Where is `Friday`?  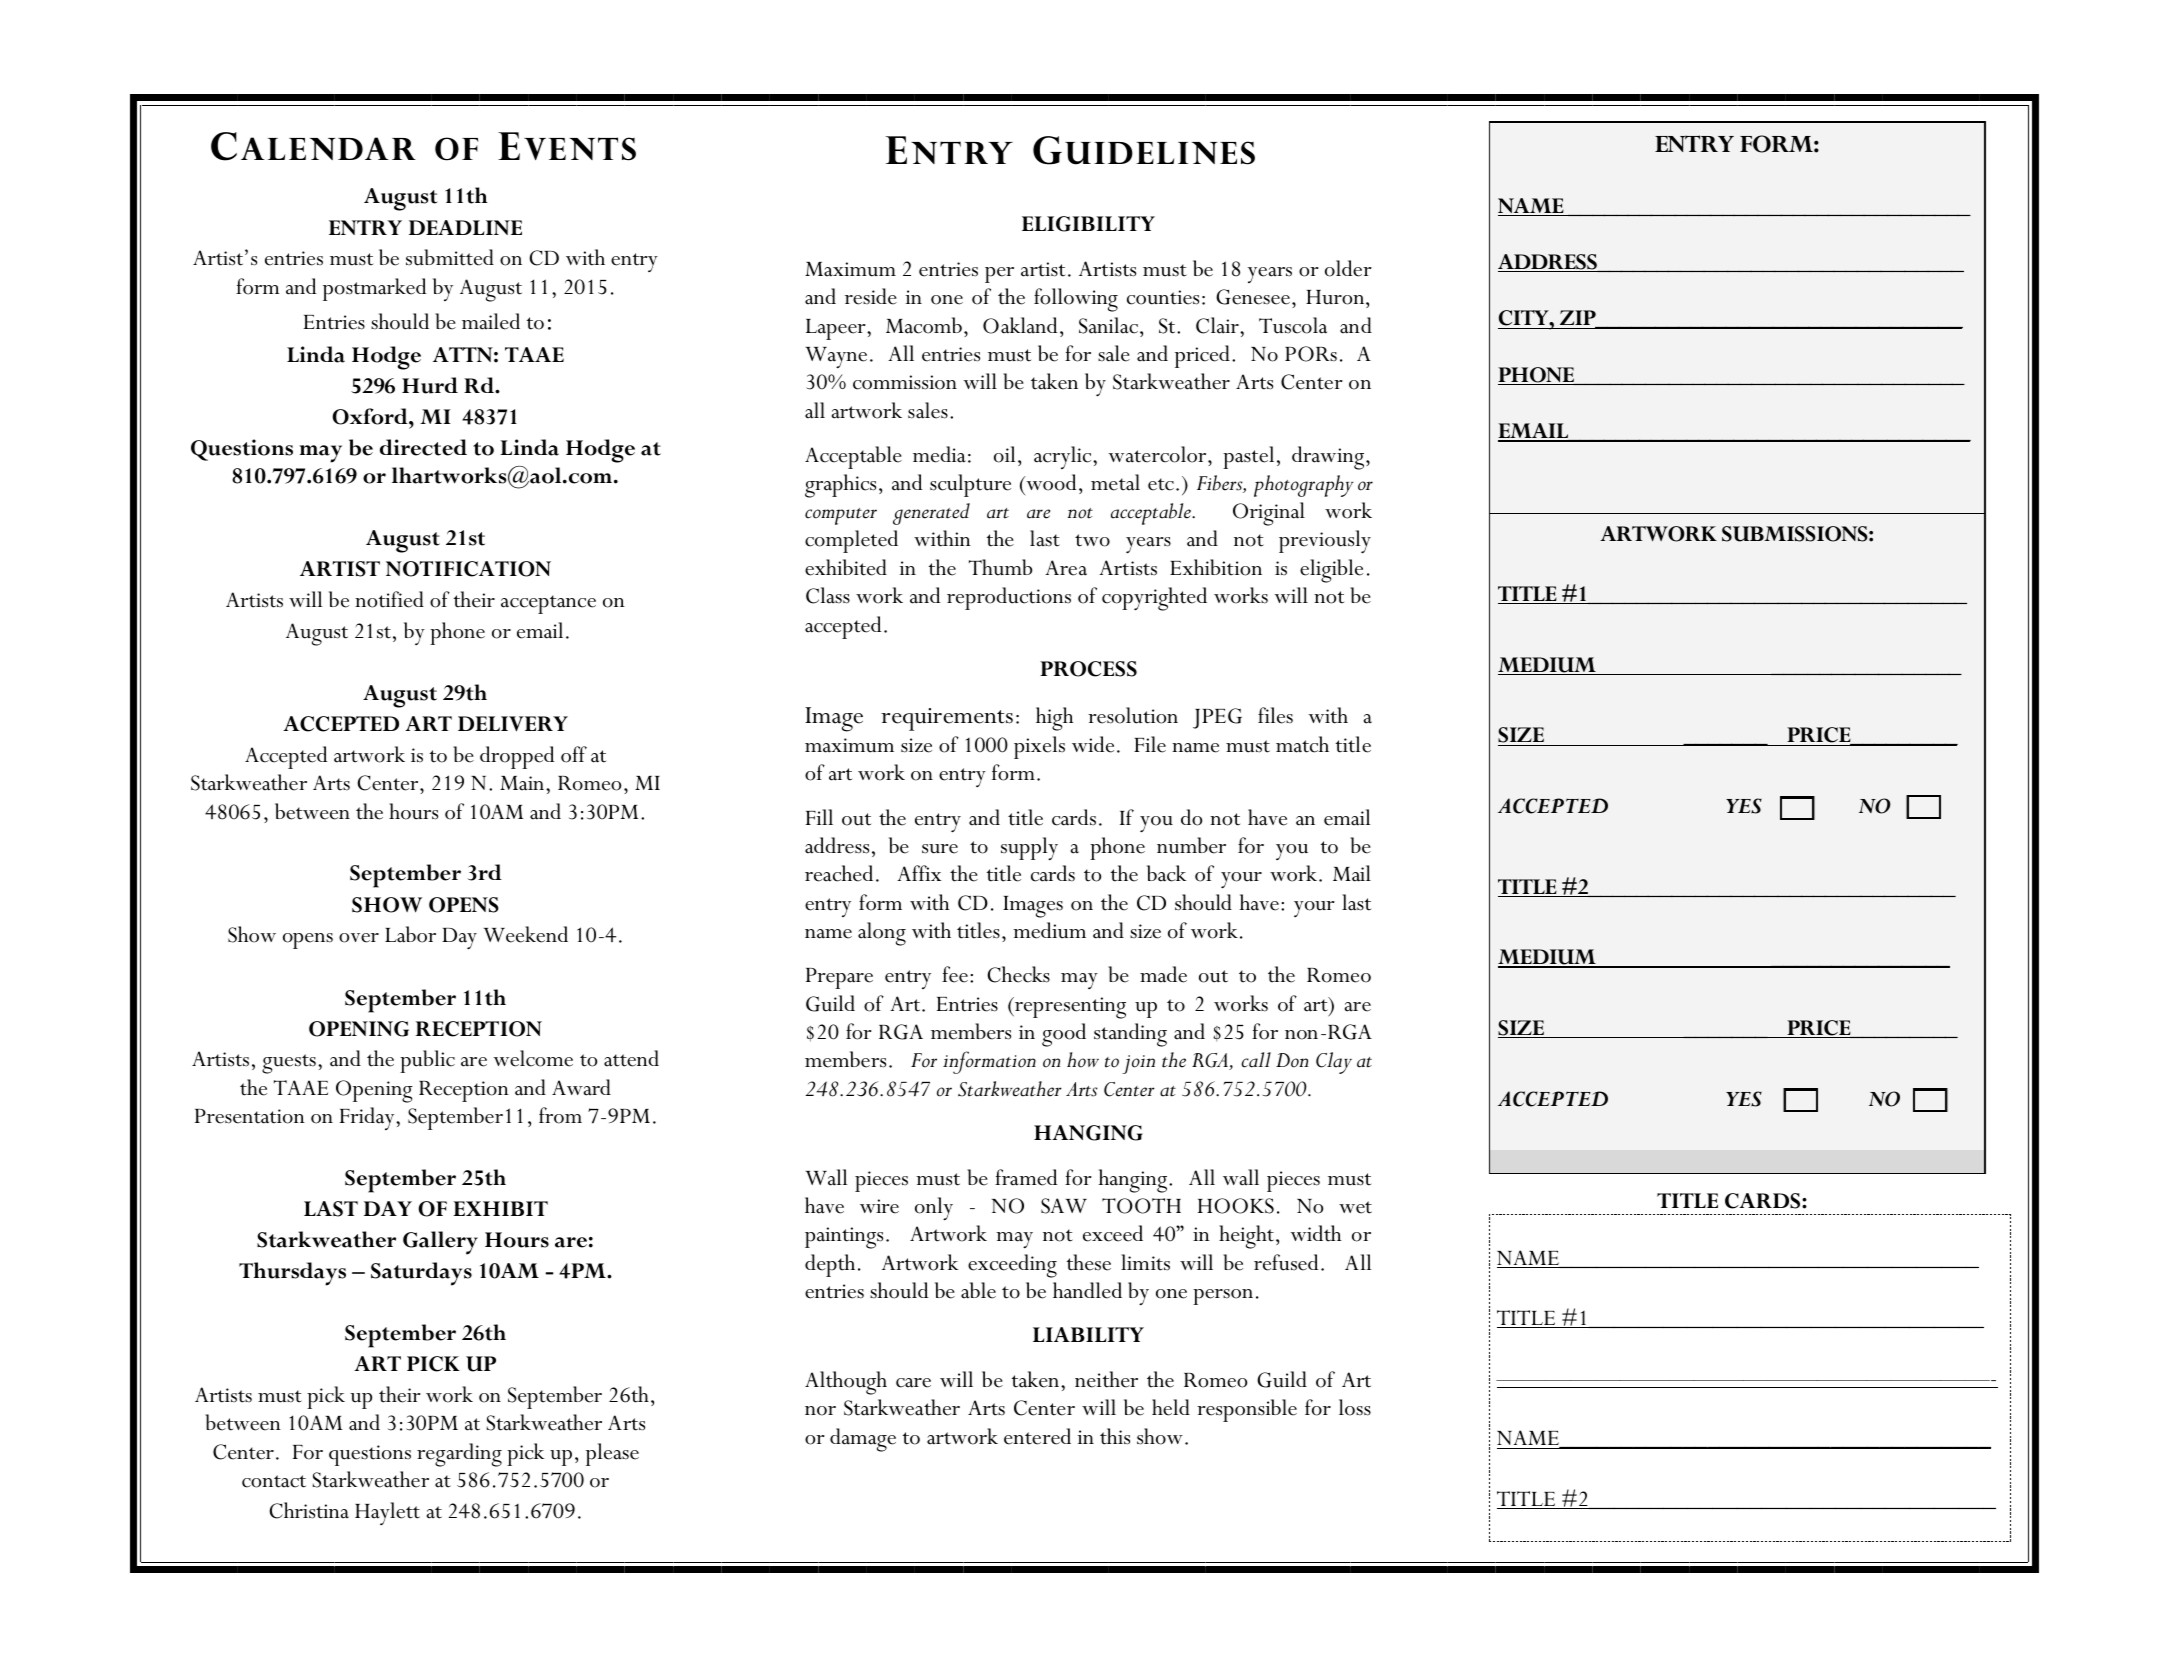 Friday is located at coordinates (368, 1118).
